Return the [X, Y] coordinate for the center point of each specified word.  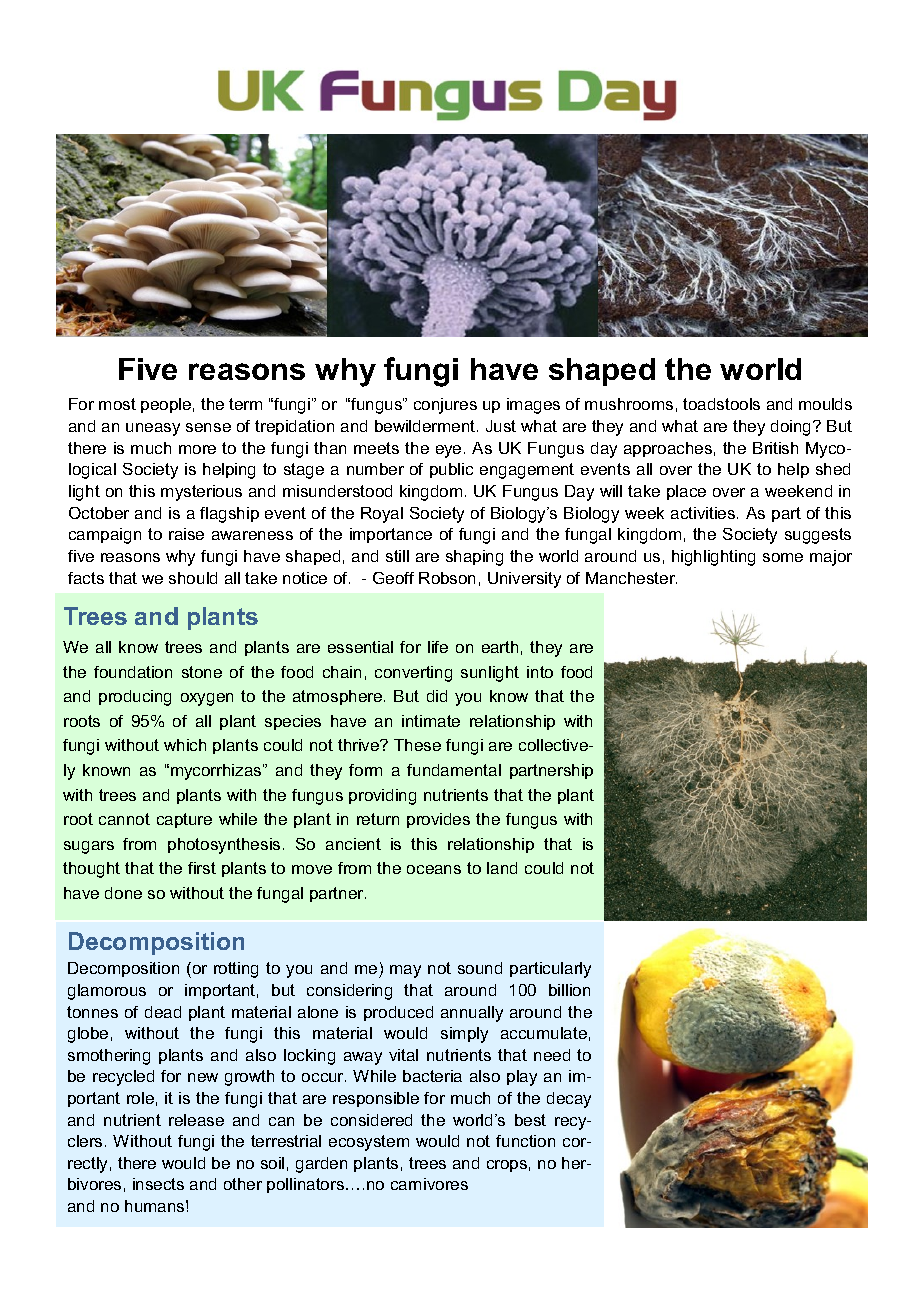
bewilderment [426, 426]
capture [184, 820]
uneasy [153, 429]
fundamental [454, 770]
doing [792, 428]
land [502, 868]
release [196, 1120]
